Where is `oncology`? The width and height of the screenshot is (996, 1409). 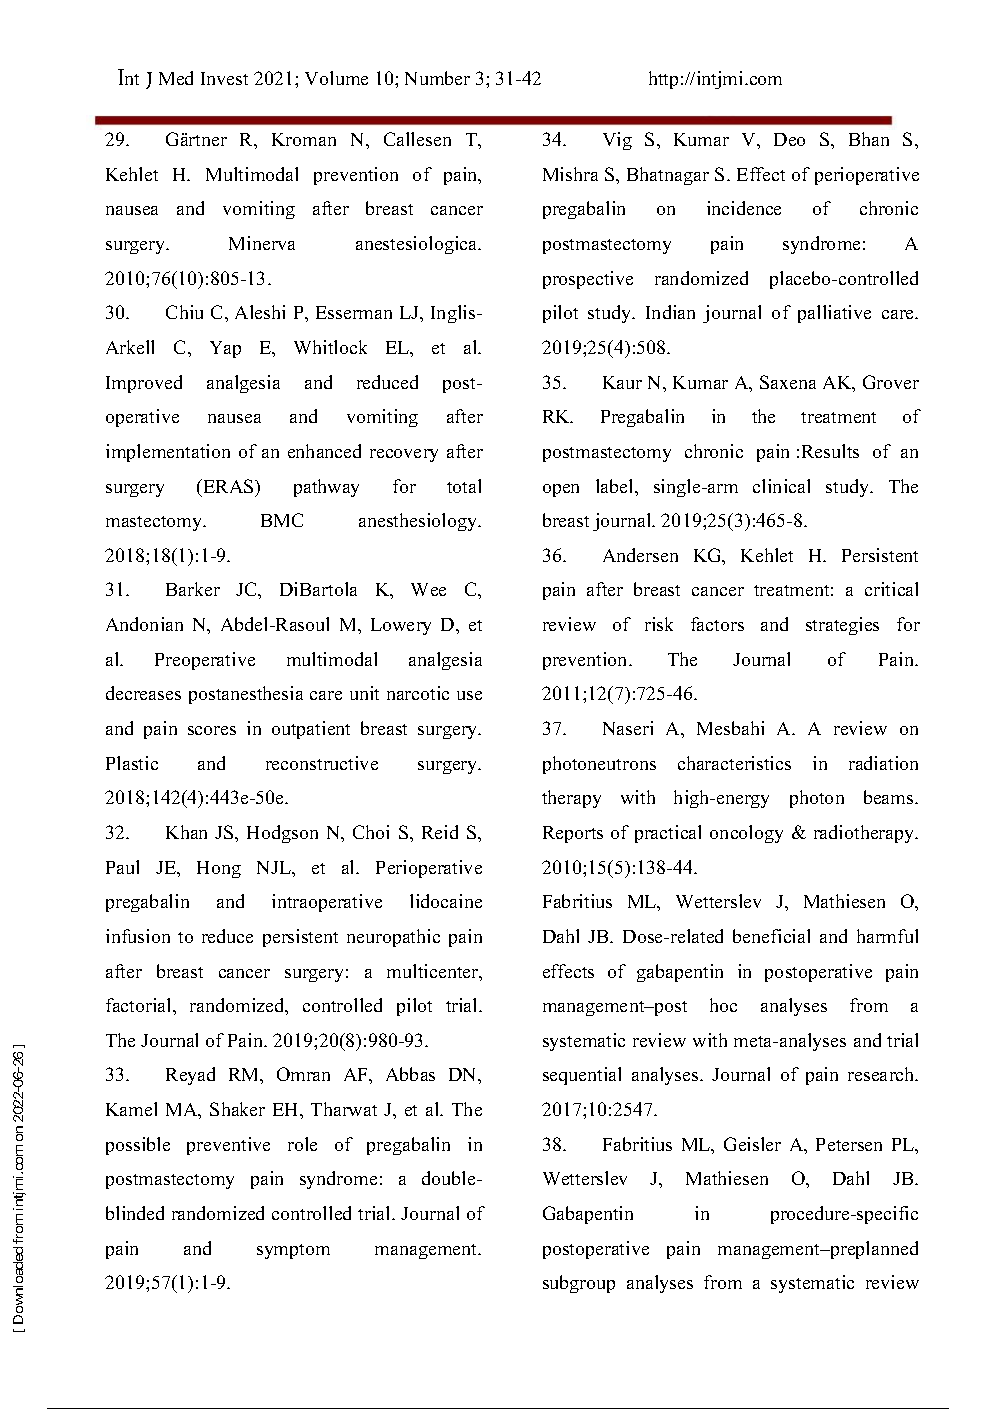 oncology is located at coordinates (746, 834).
